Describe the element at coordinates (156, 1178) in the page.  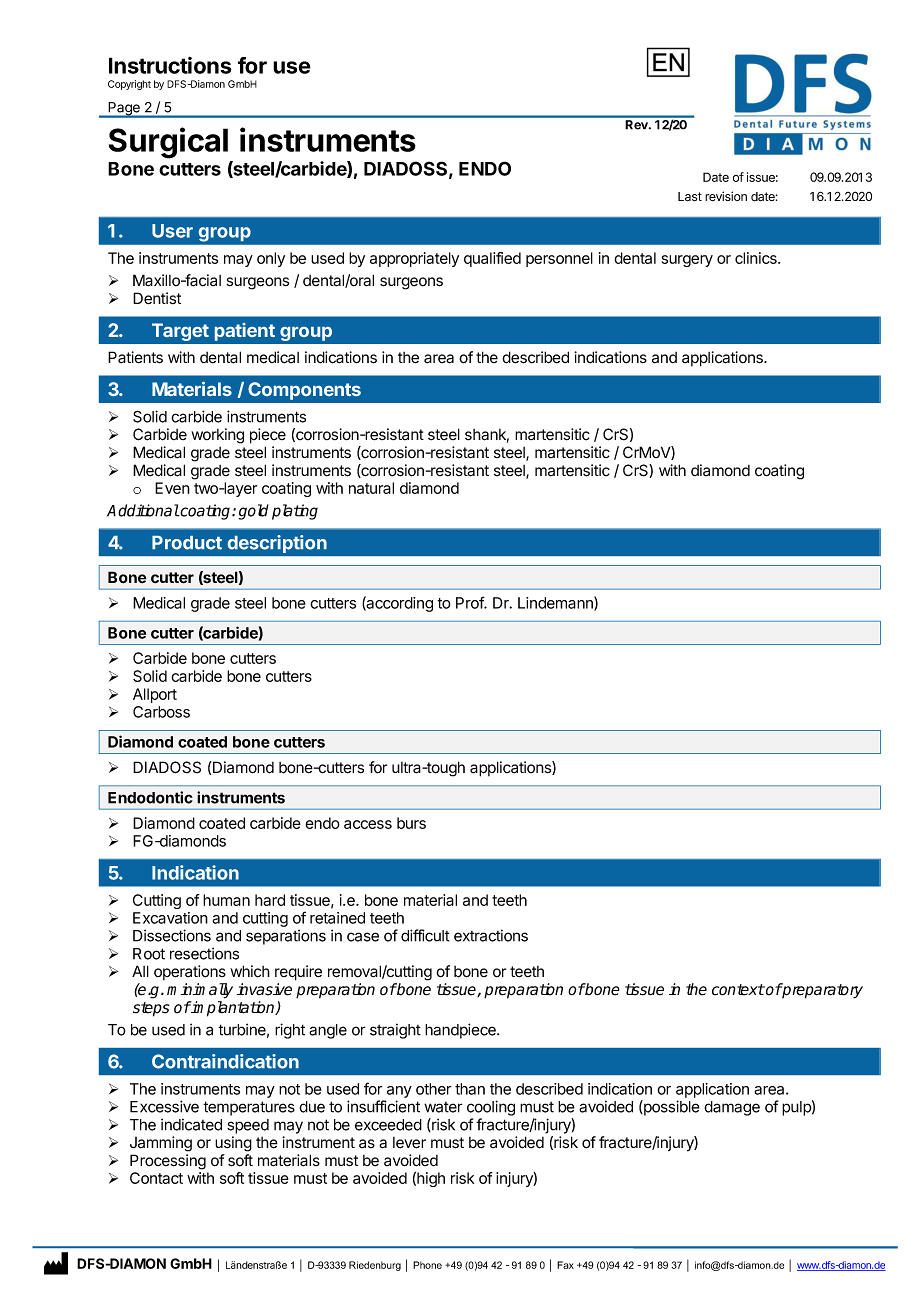
I see `Contact` at that location.
